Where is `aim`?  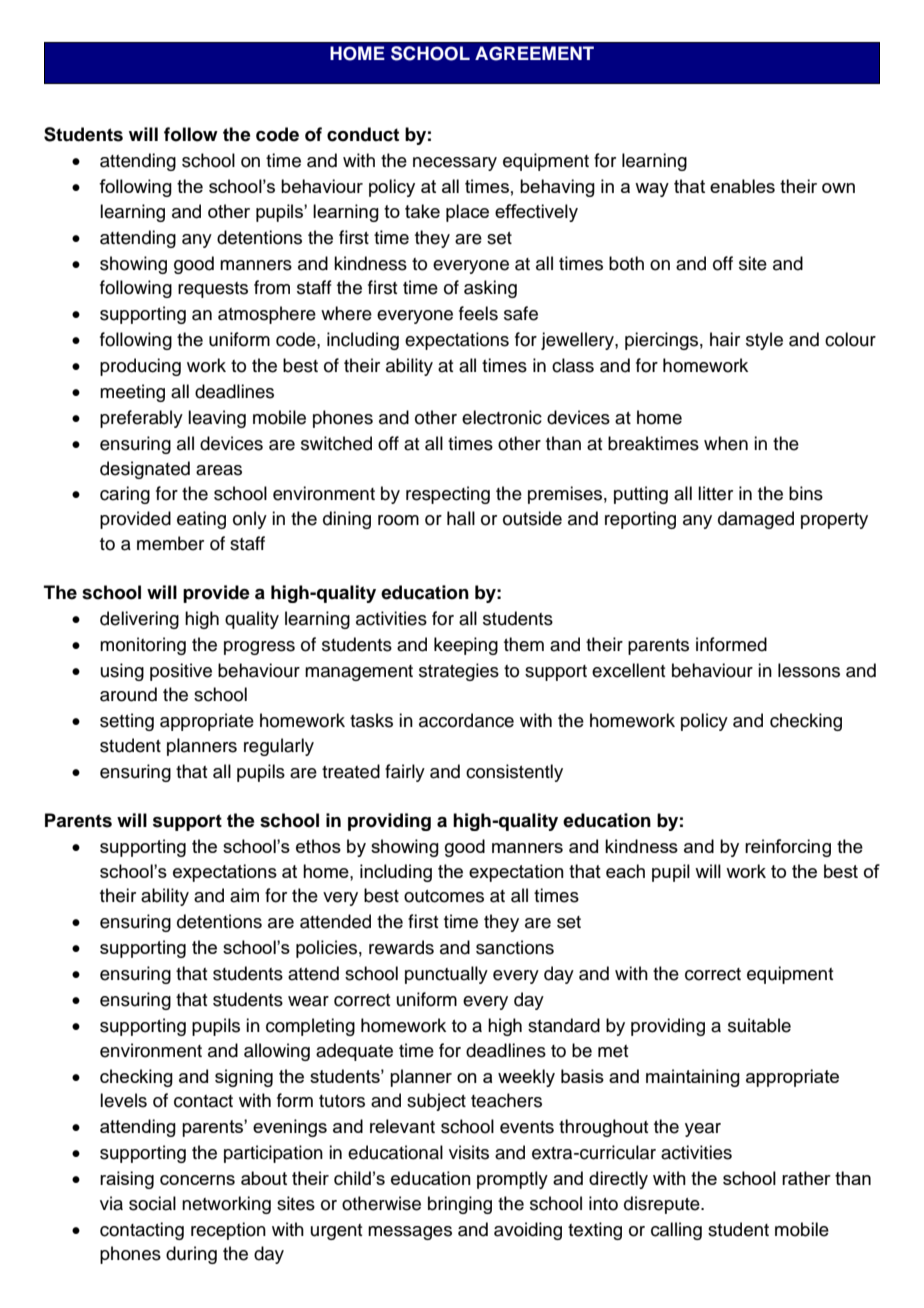
aim is located at coordinates (244, 895).
